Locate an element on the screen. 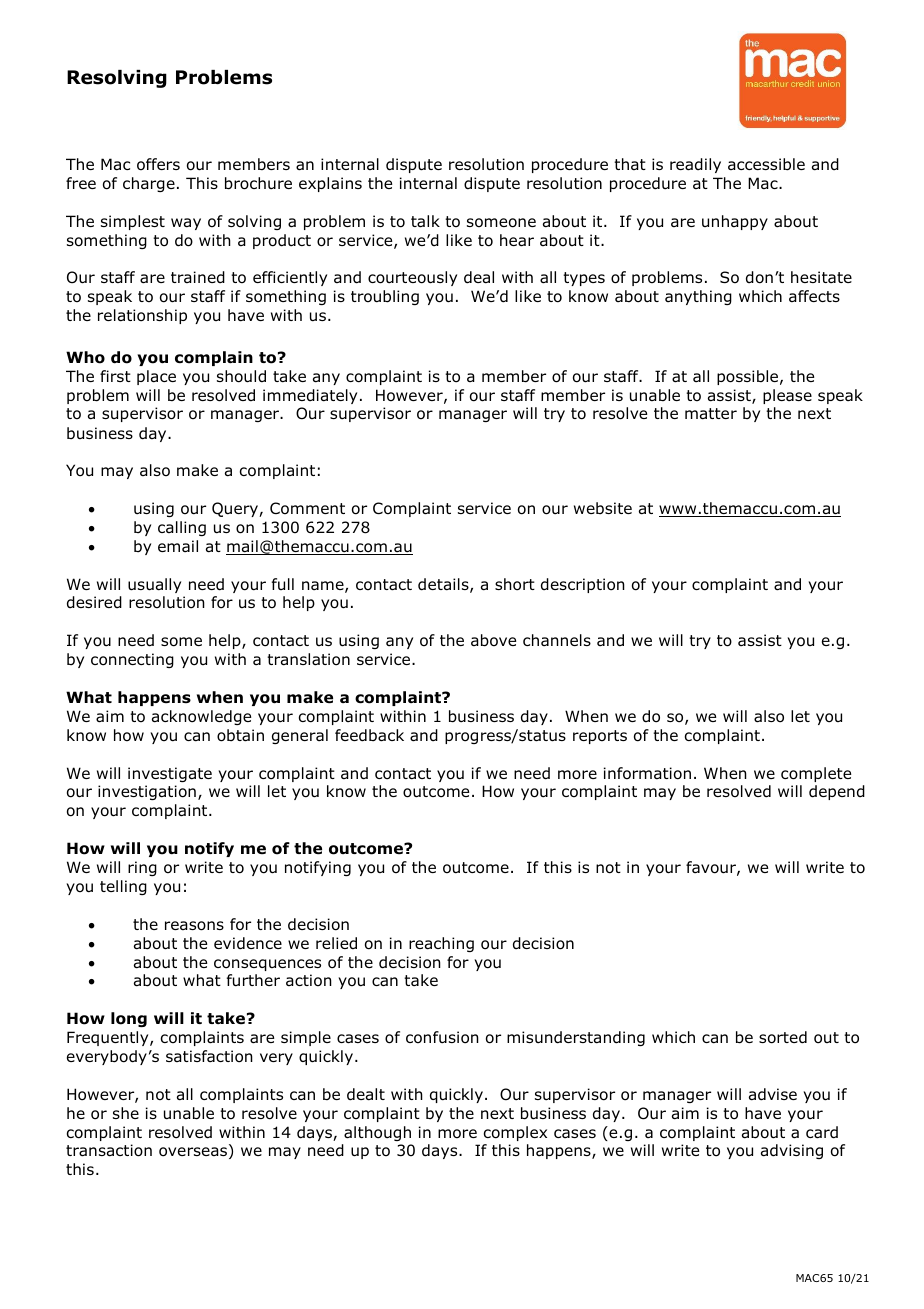 Image resolution: width=924 pixels, height=1309 pixels. talk is located at coordinates (425, 221).
